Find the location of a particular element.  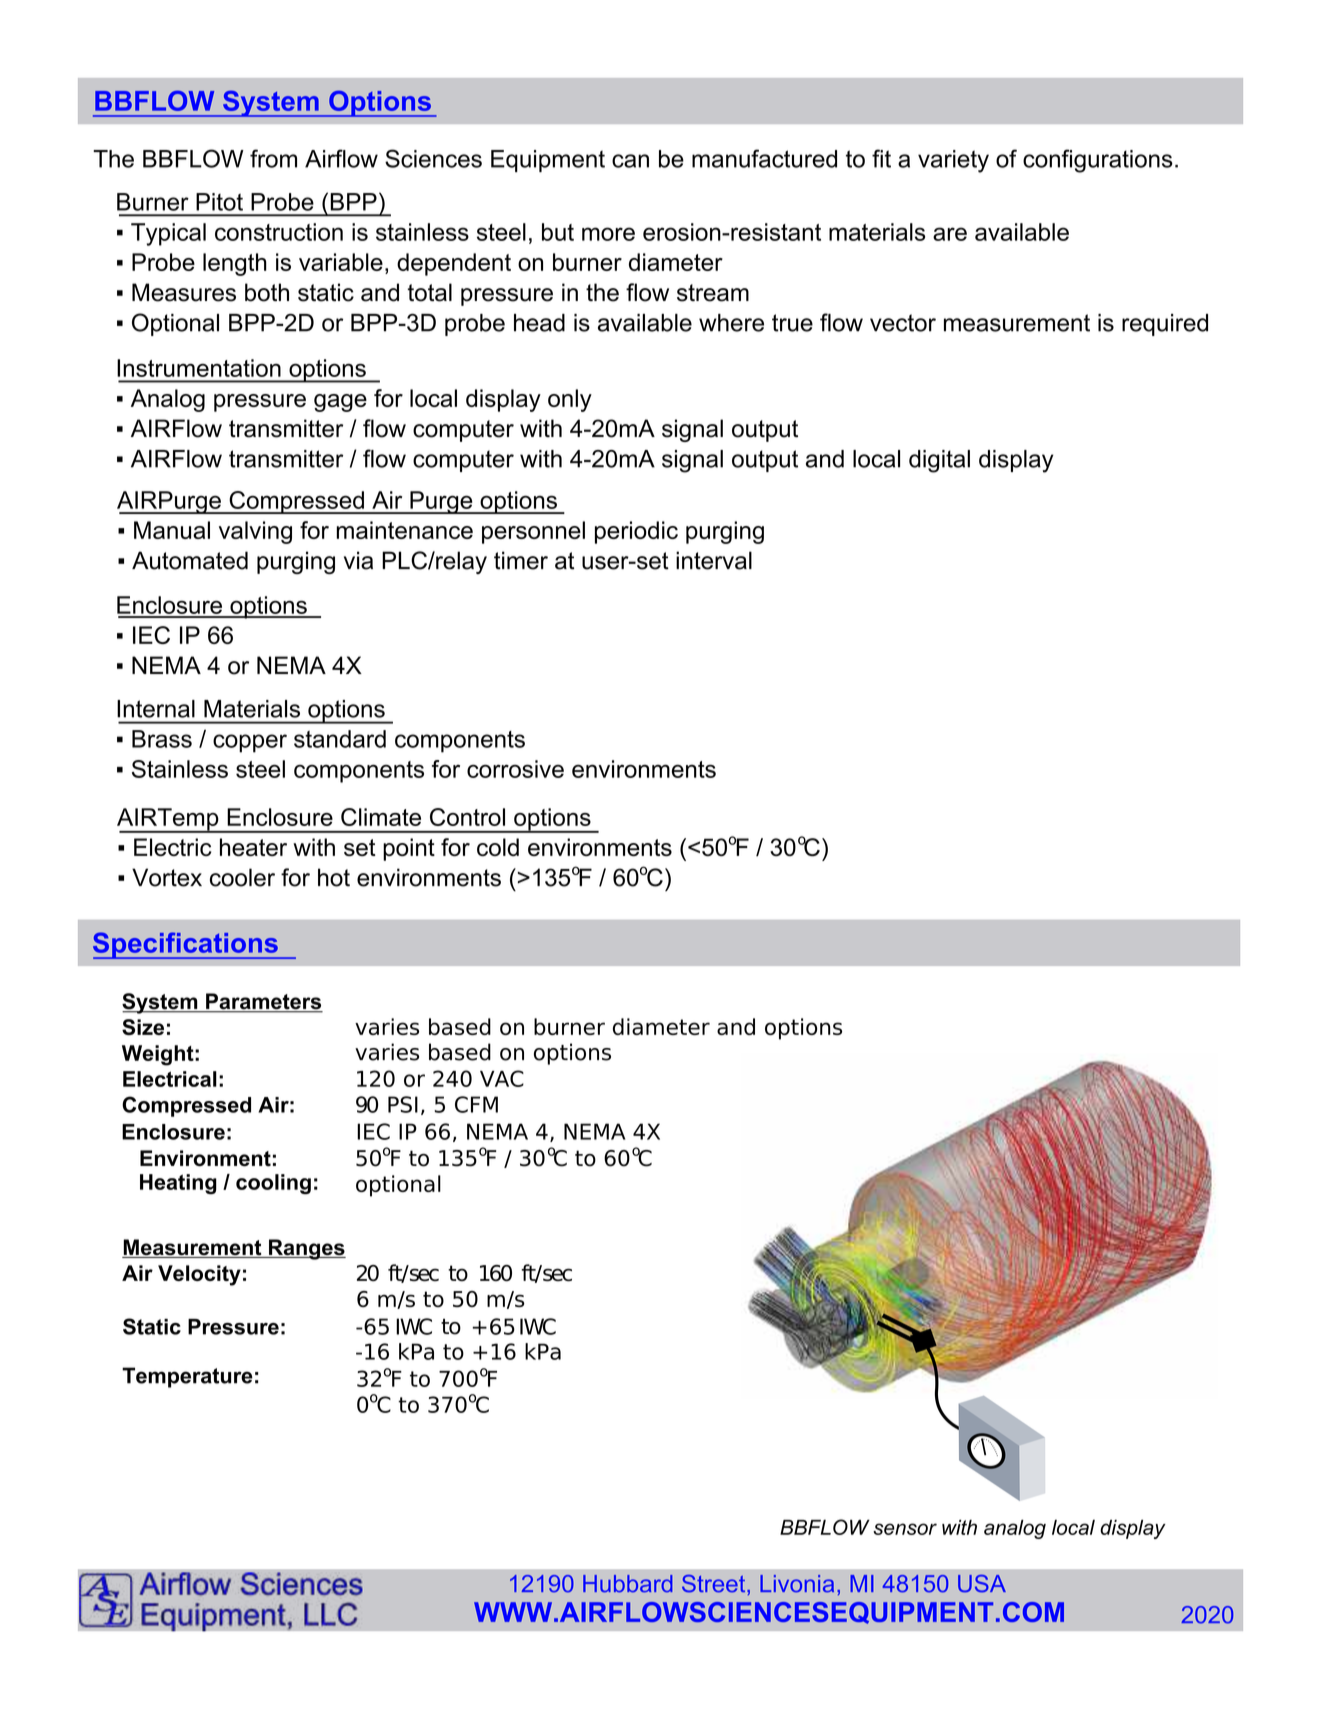

configurations is located at coordinates (1098, 161).
